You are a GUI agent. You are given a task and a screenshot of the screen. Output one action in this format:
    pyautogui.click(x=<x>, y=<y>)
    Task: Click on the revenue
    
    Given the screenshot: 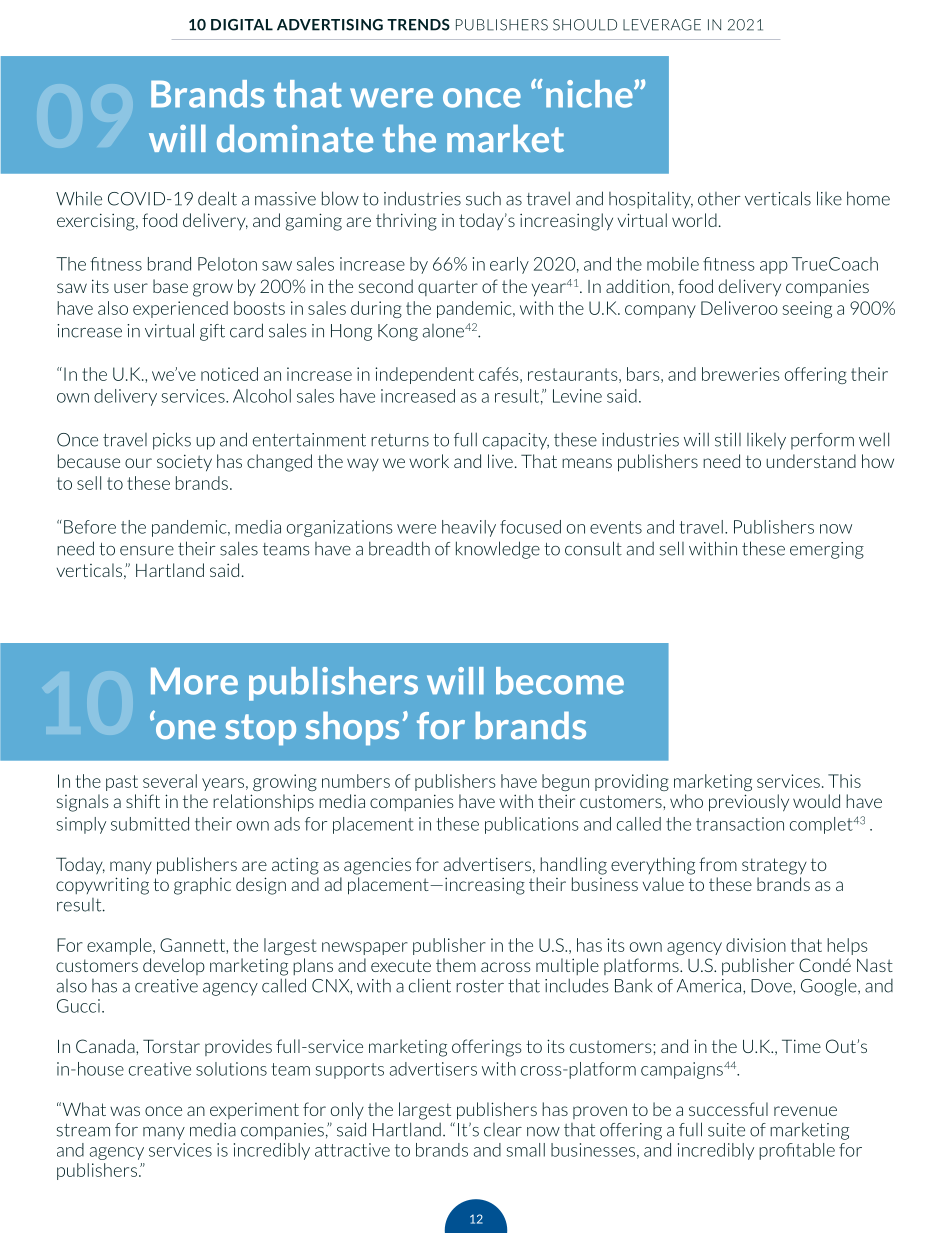 What is the action you would take?
    pyautogui.click(x=805, y=1111)
